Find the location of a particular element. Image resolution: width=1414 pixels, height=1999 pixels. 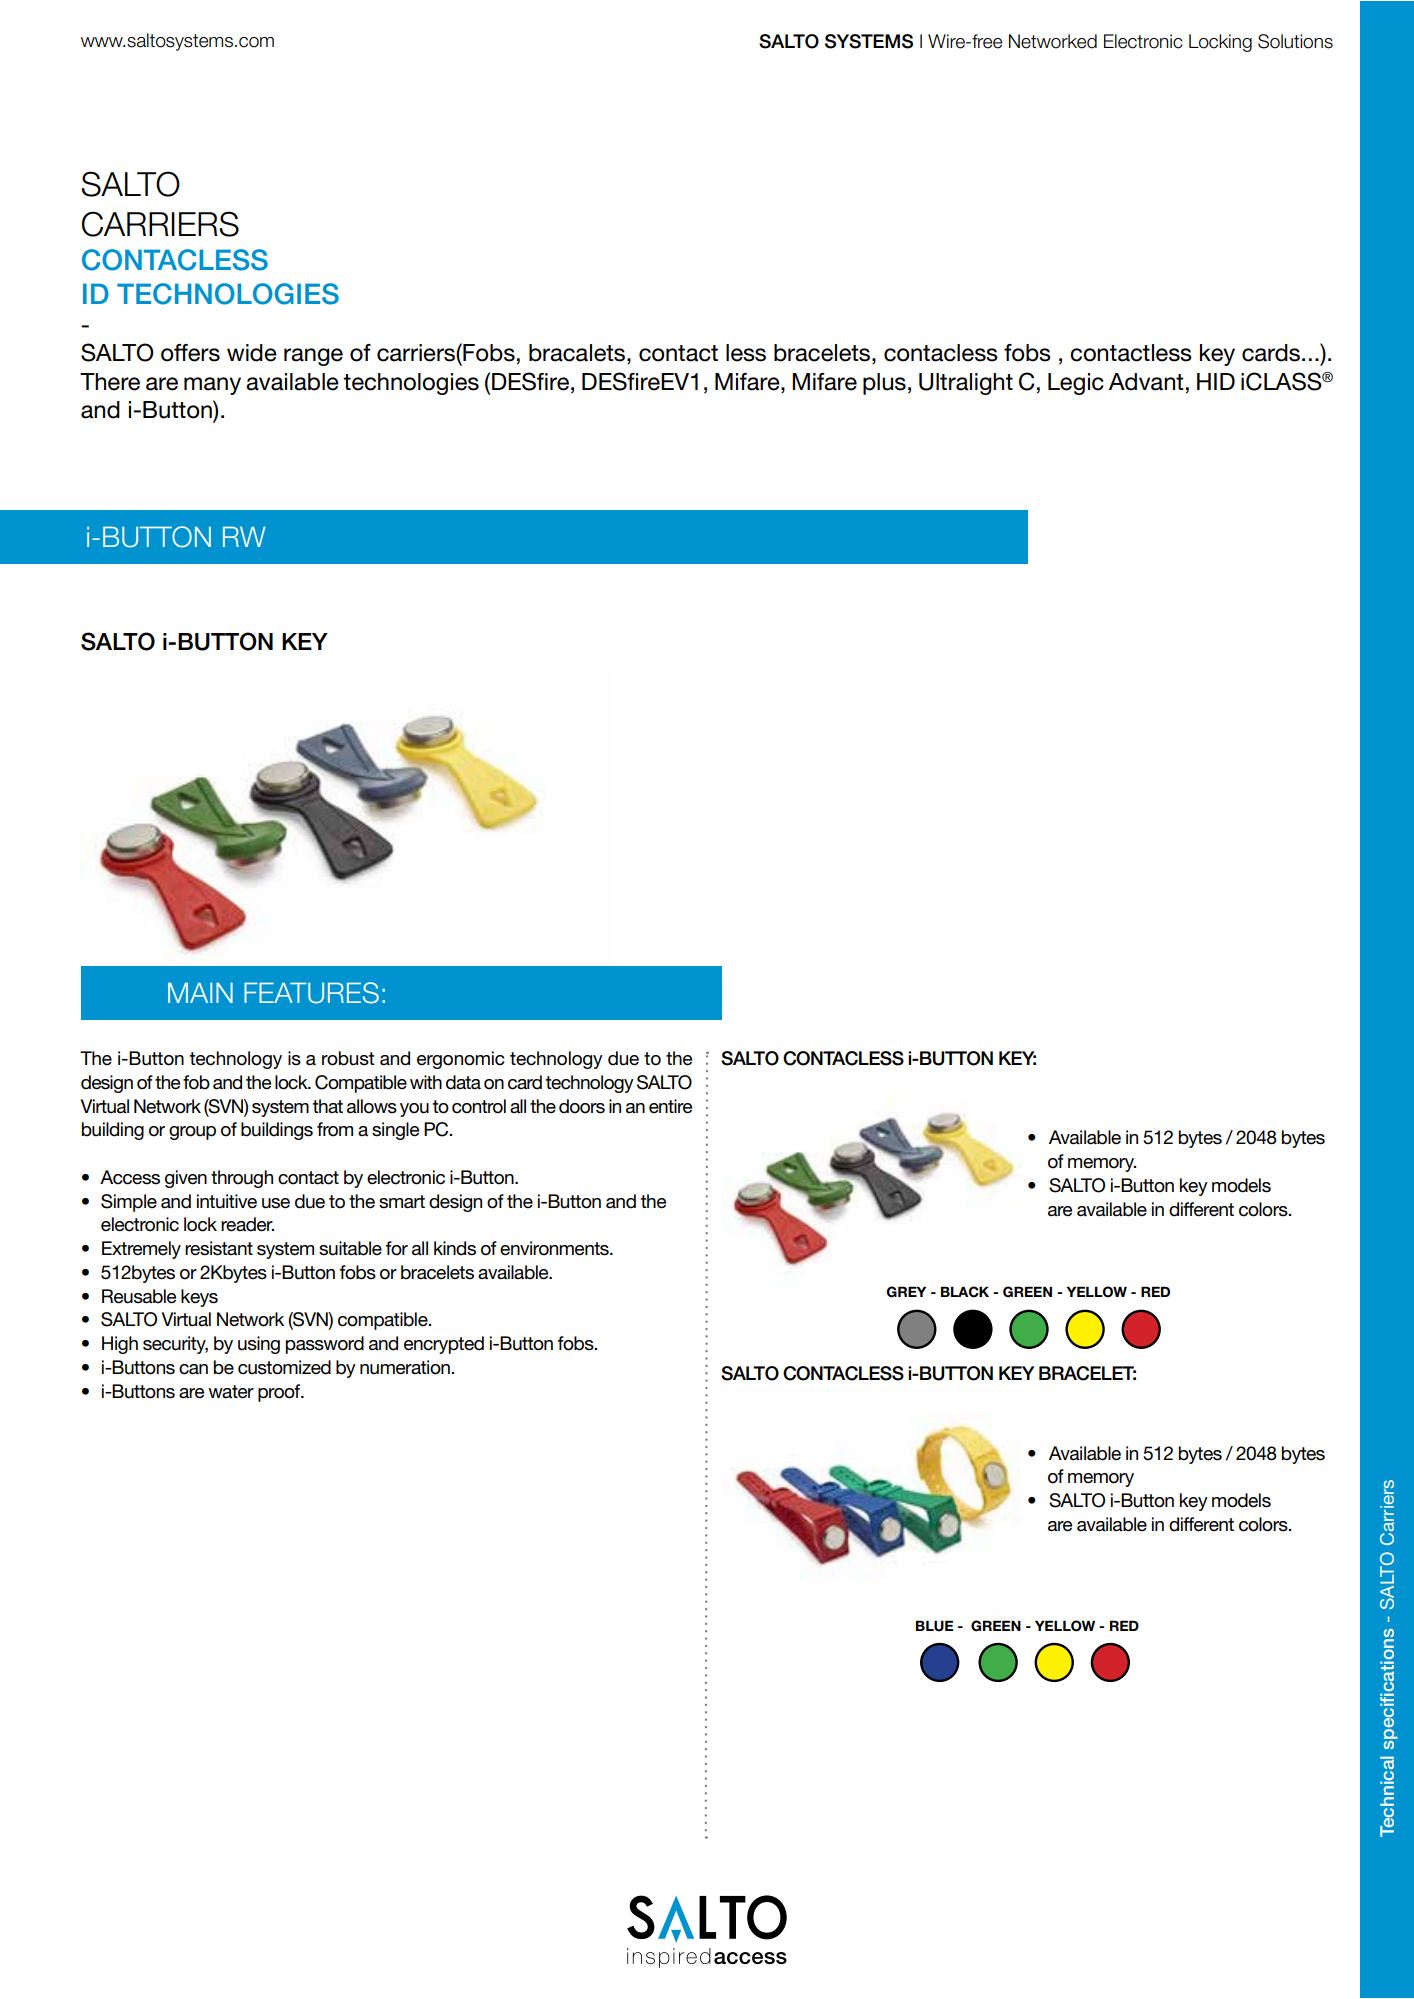

entire is located at coordinates (670, 1106).
